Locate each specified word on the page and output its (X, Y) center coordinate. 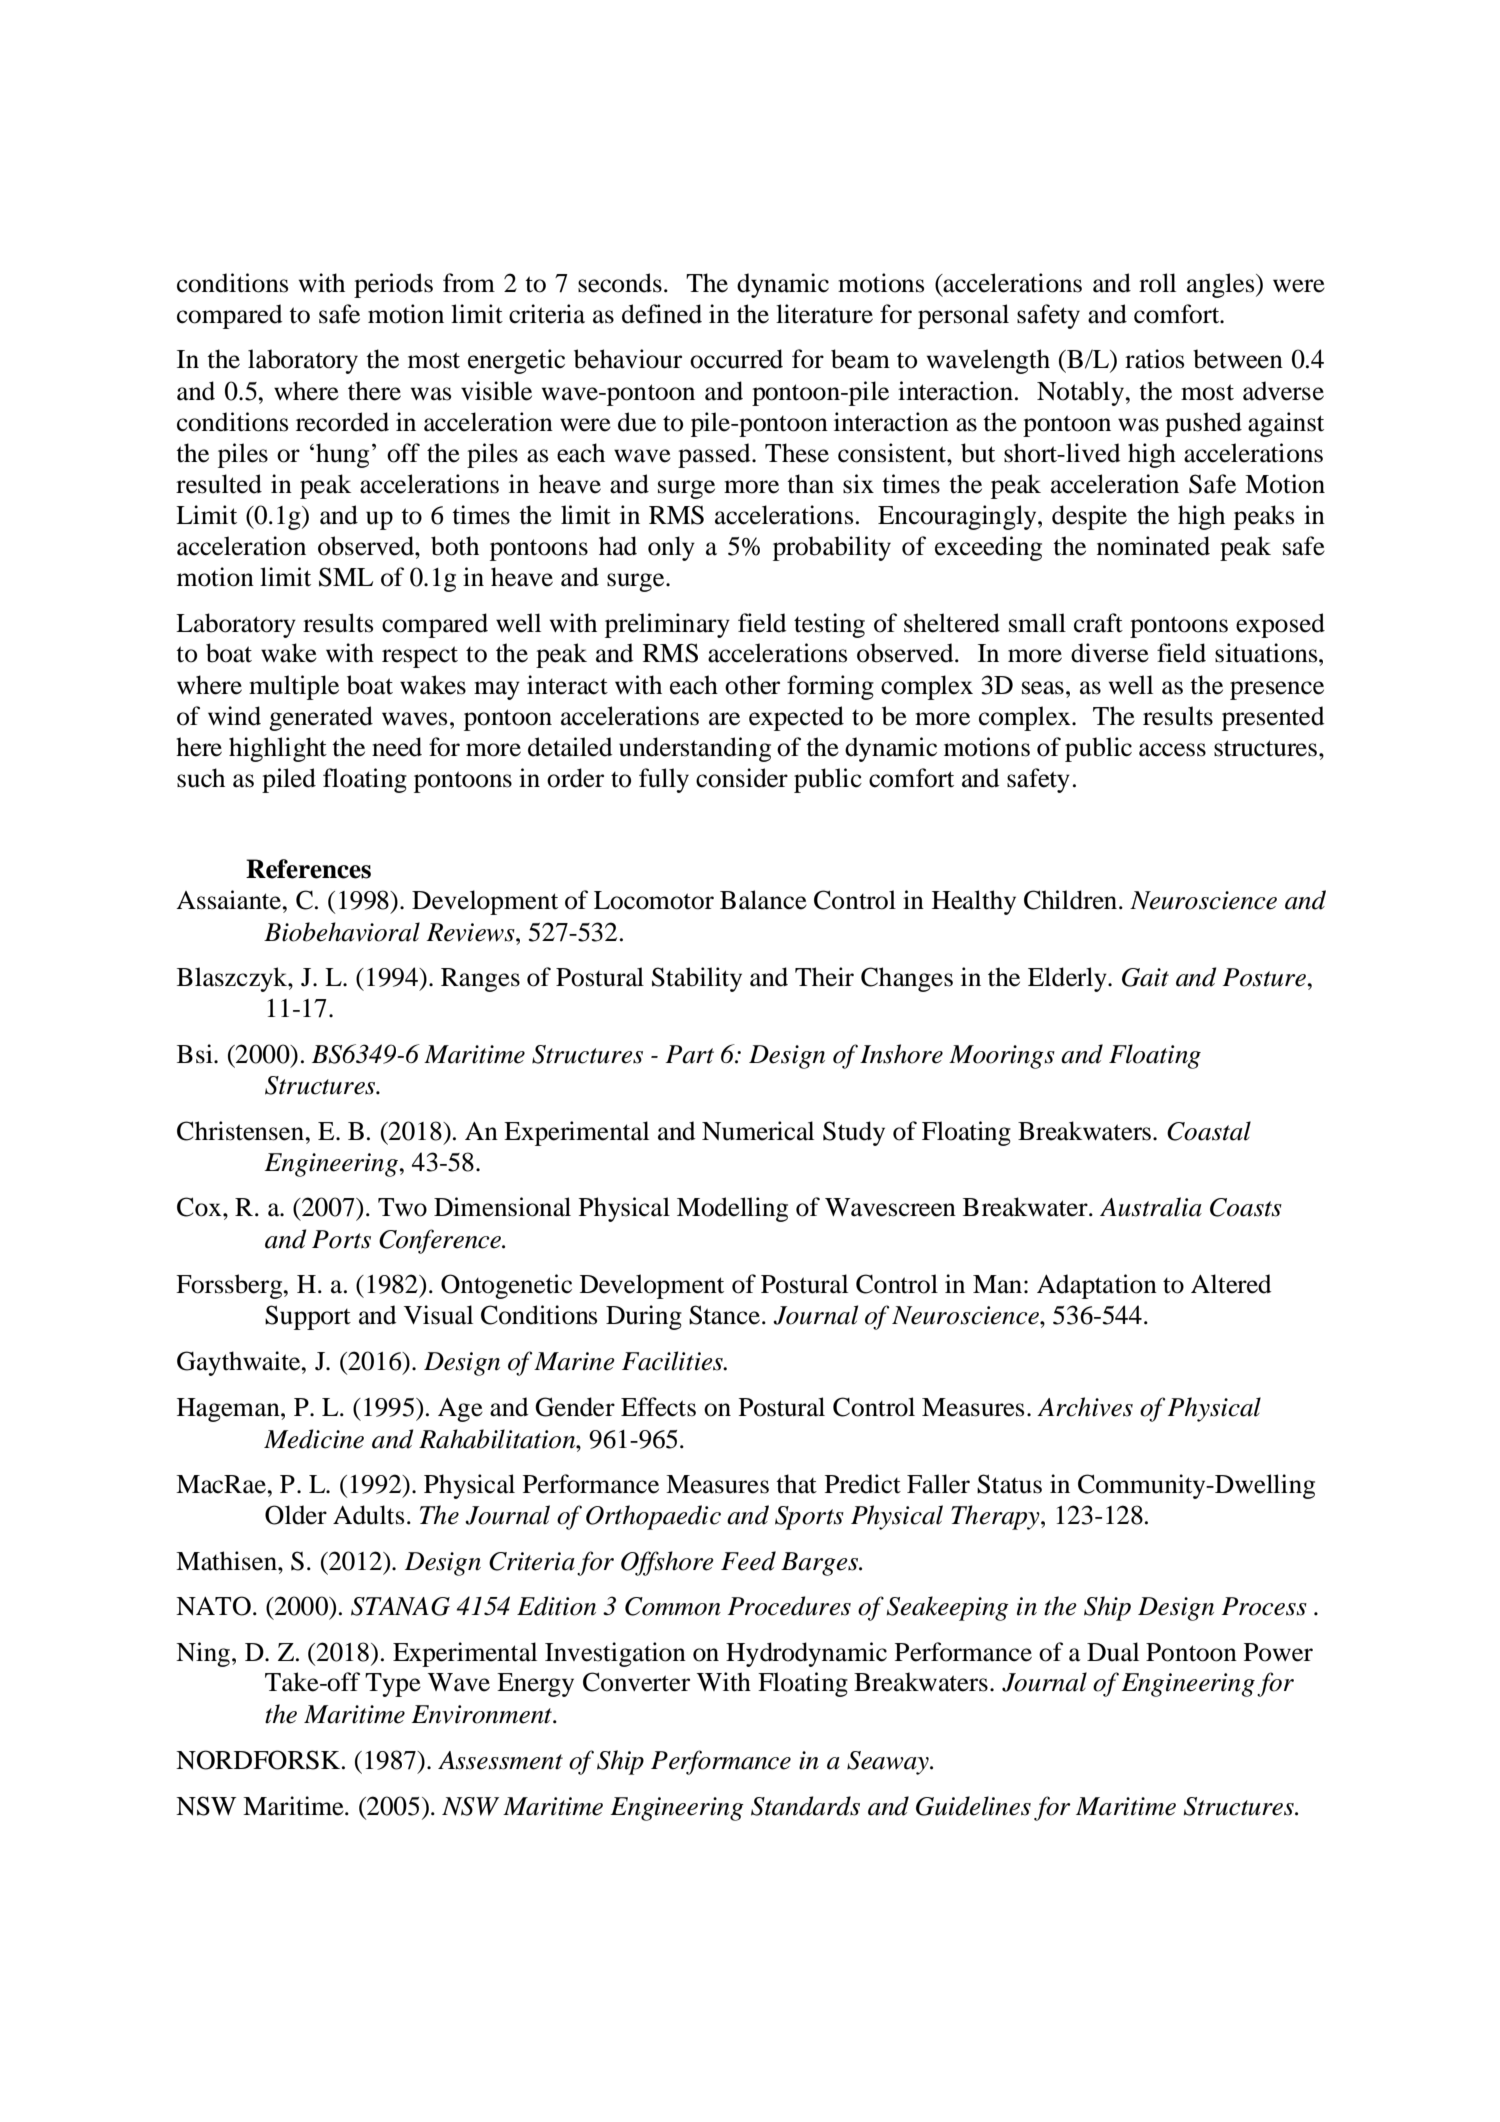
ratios (1154, 359)
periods (393, 285)
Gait (1145, 977)
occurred (736, 359)
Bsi (196, 1054)
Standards (805, 1806)
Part (690, 1054)
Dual (1113, 1652)
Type (393, 1685)
